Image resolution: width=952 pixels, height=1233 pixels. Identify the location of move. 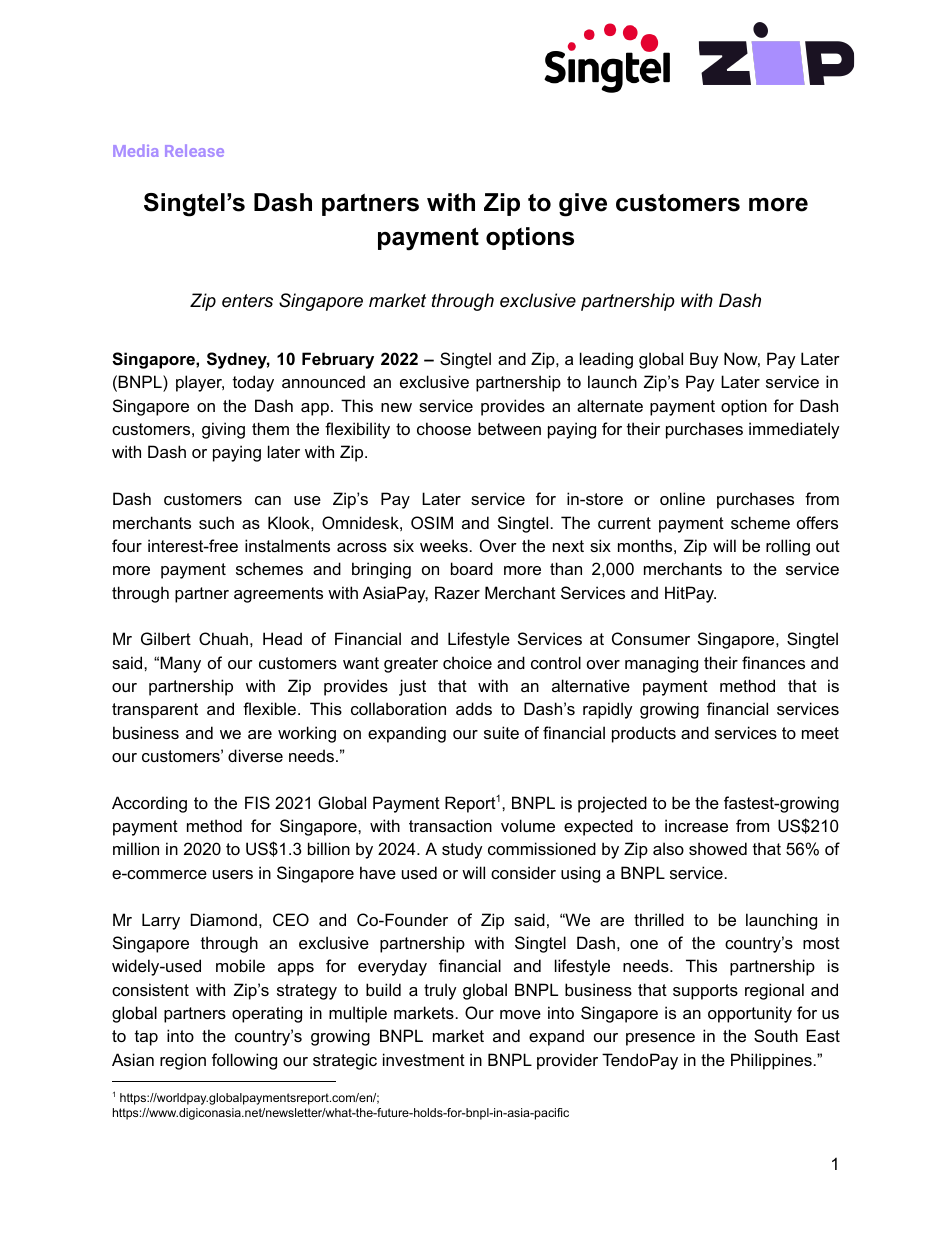
(520, 1014).
